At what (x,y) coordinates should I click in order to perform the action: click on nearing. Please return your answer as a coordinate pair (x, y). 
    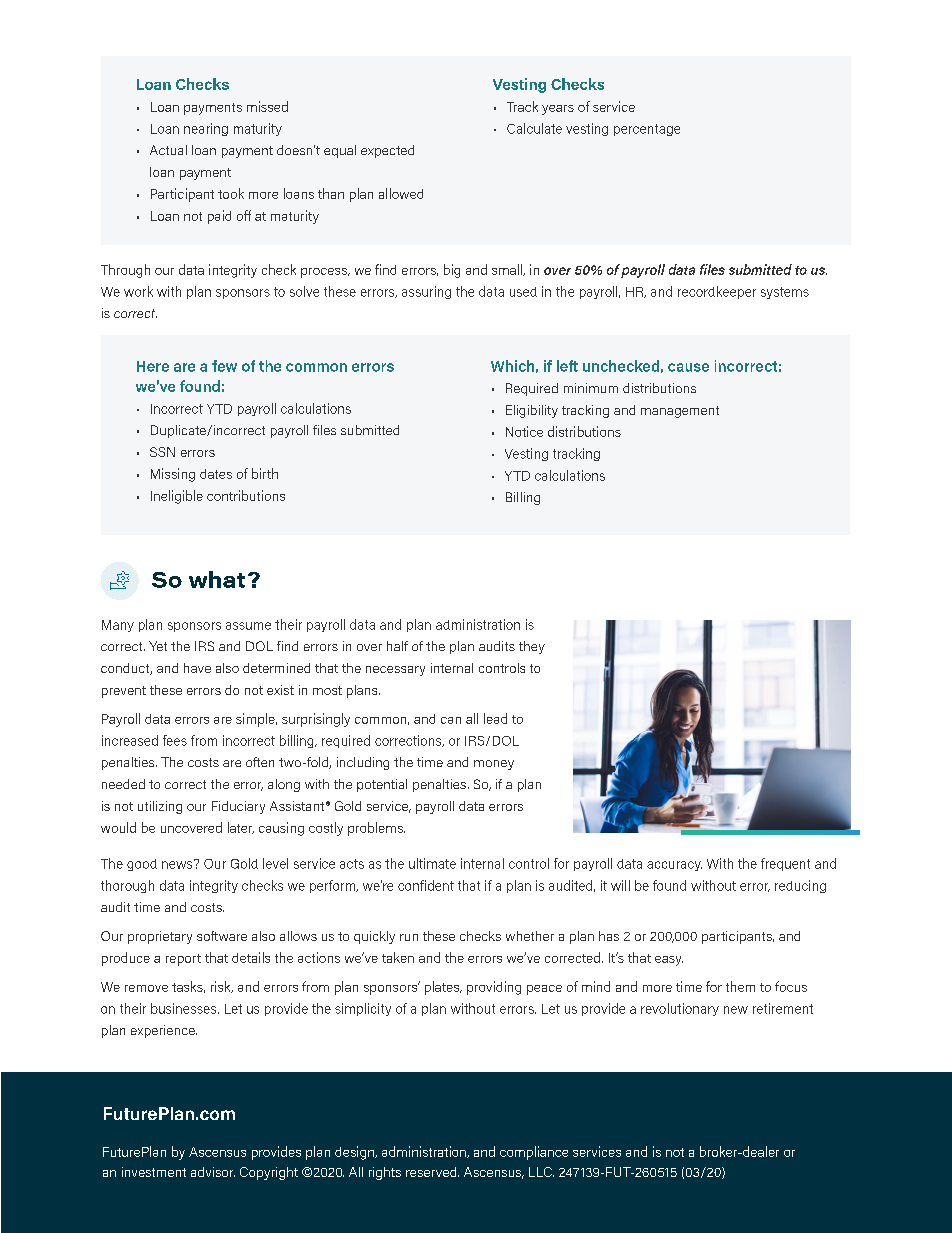
    Looking at the image, I should click on (206, 129).
